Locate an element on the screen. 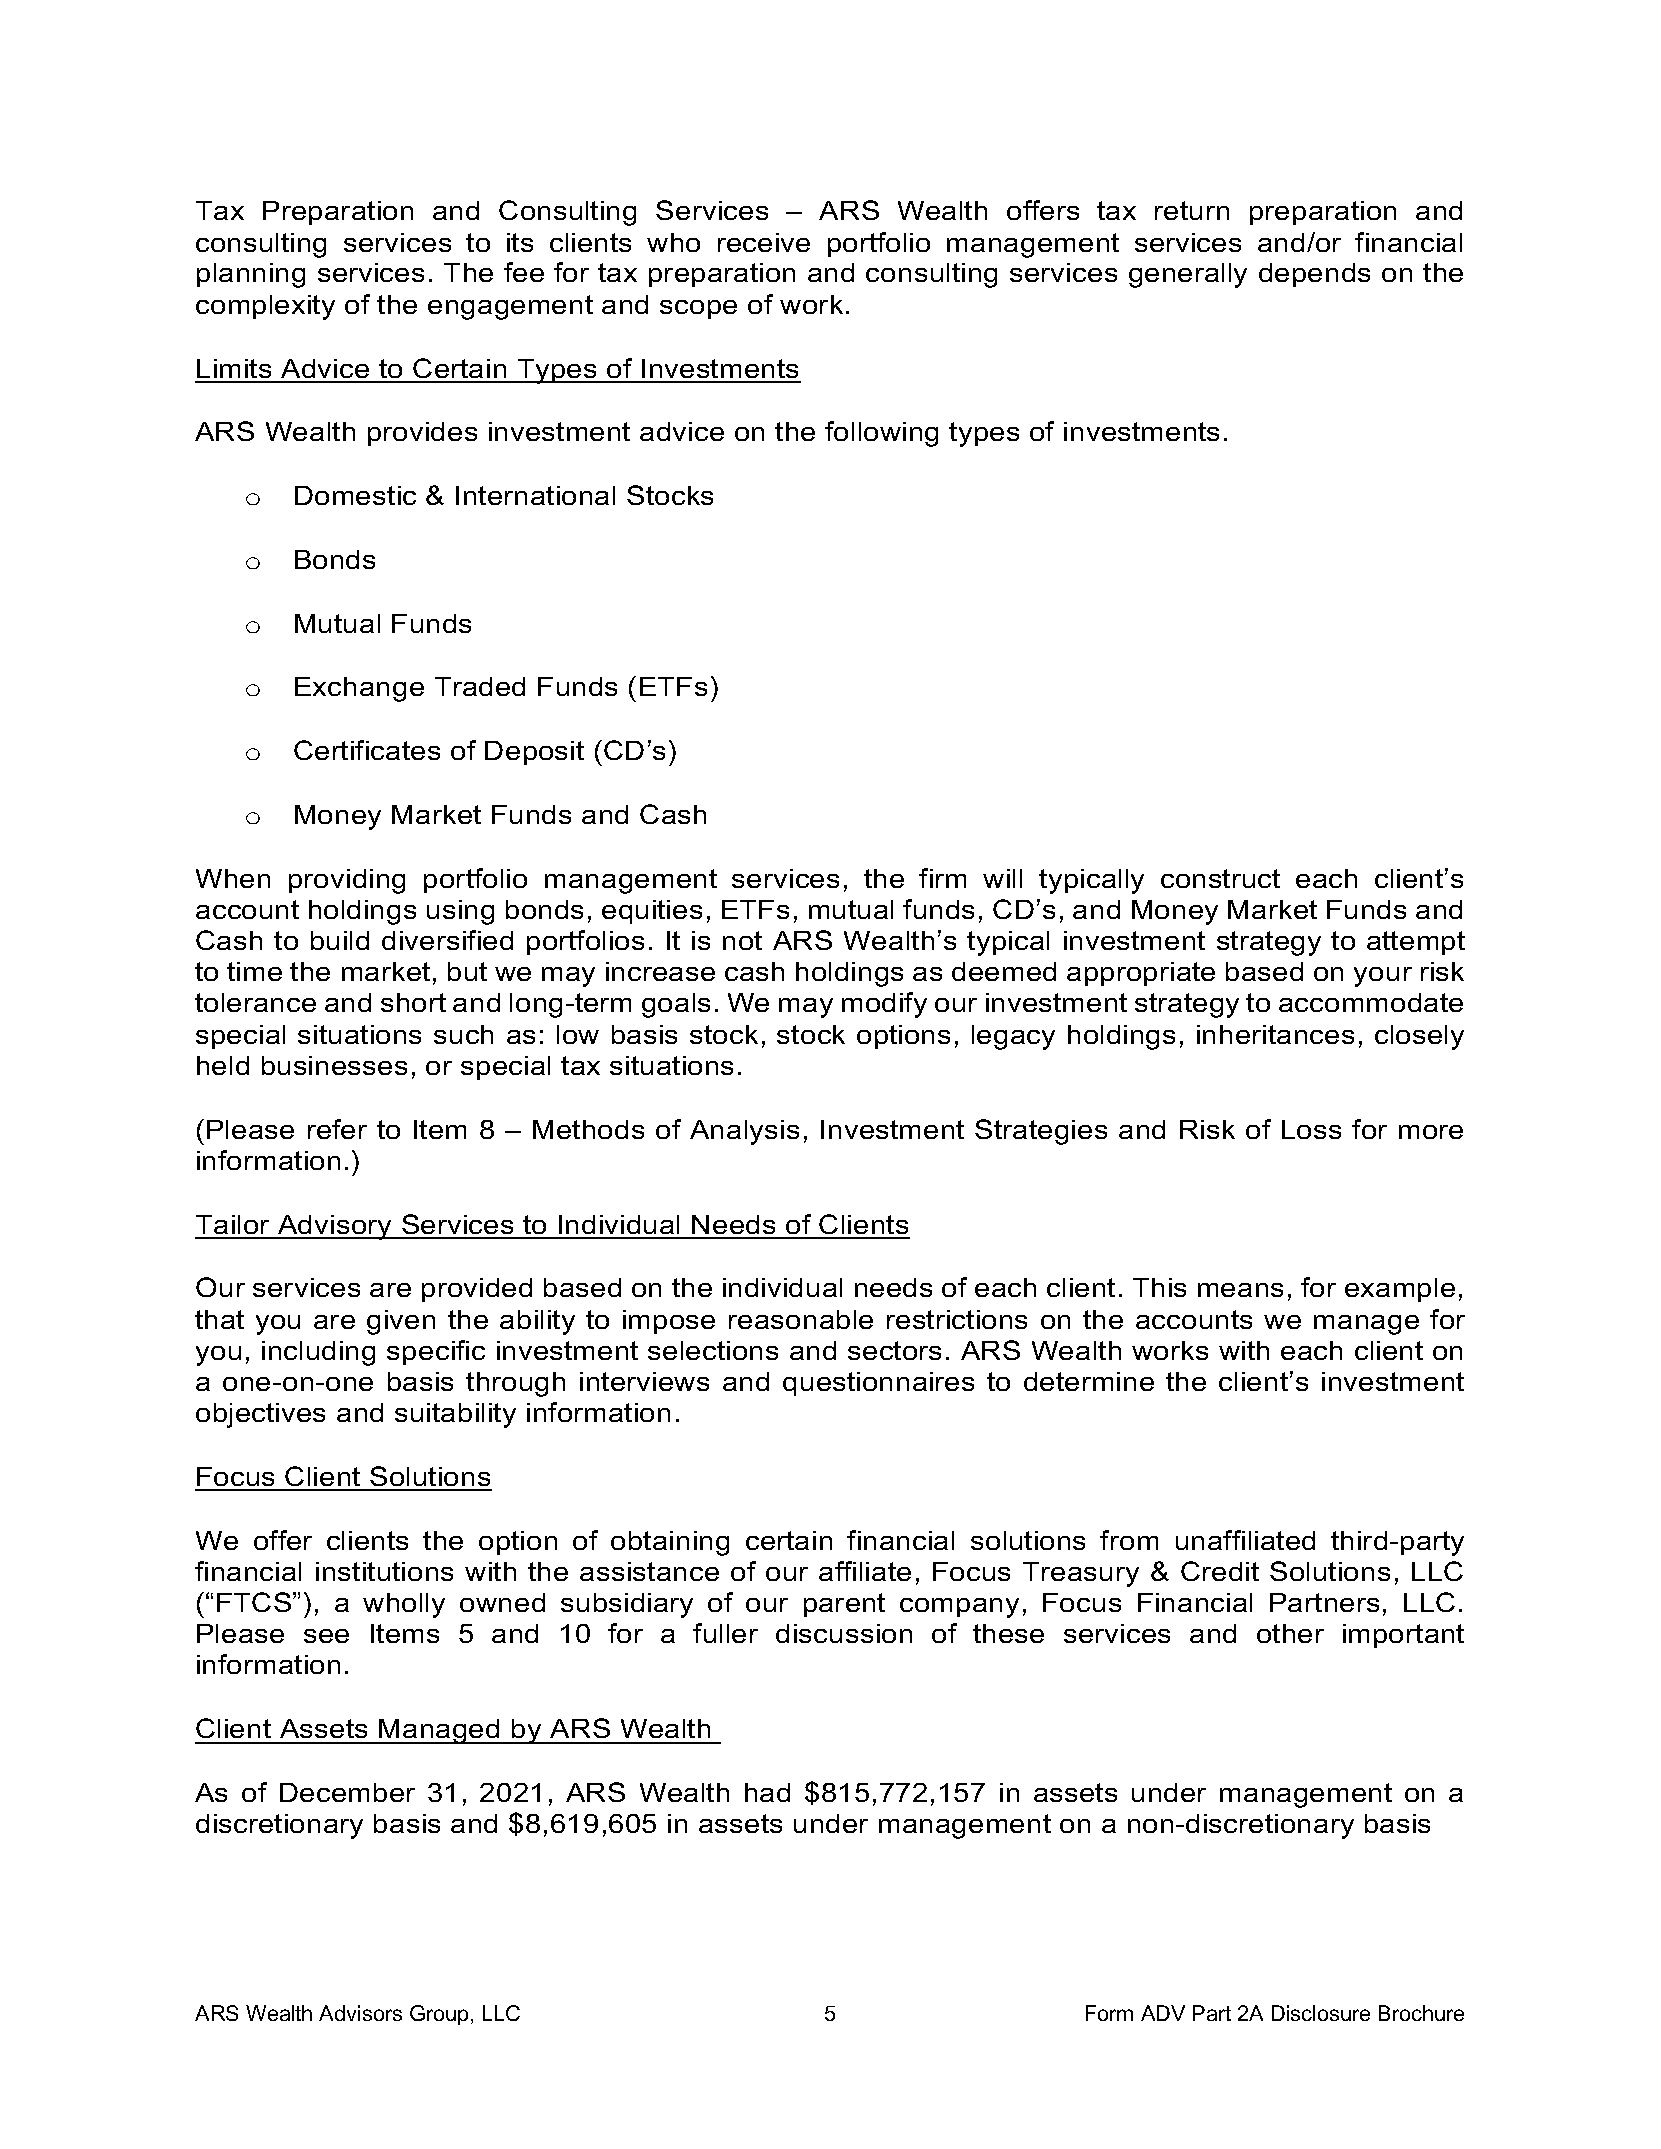 This screenshot has width=1661, height=2149. Advisors is located at coordinates (360, 2013).
